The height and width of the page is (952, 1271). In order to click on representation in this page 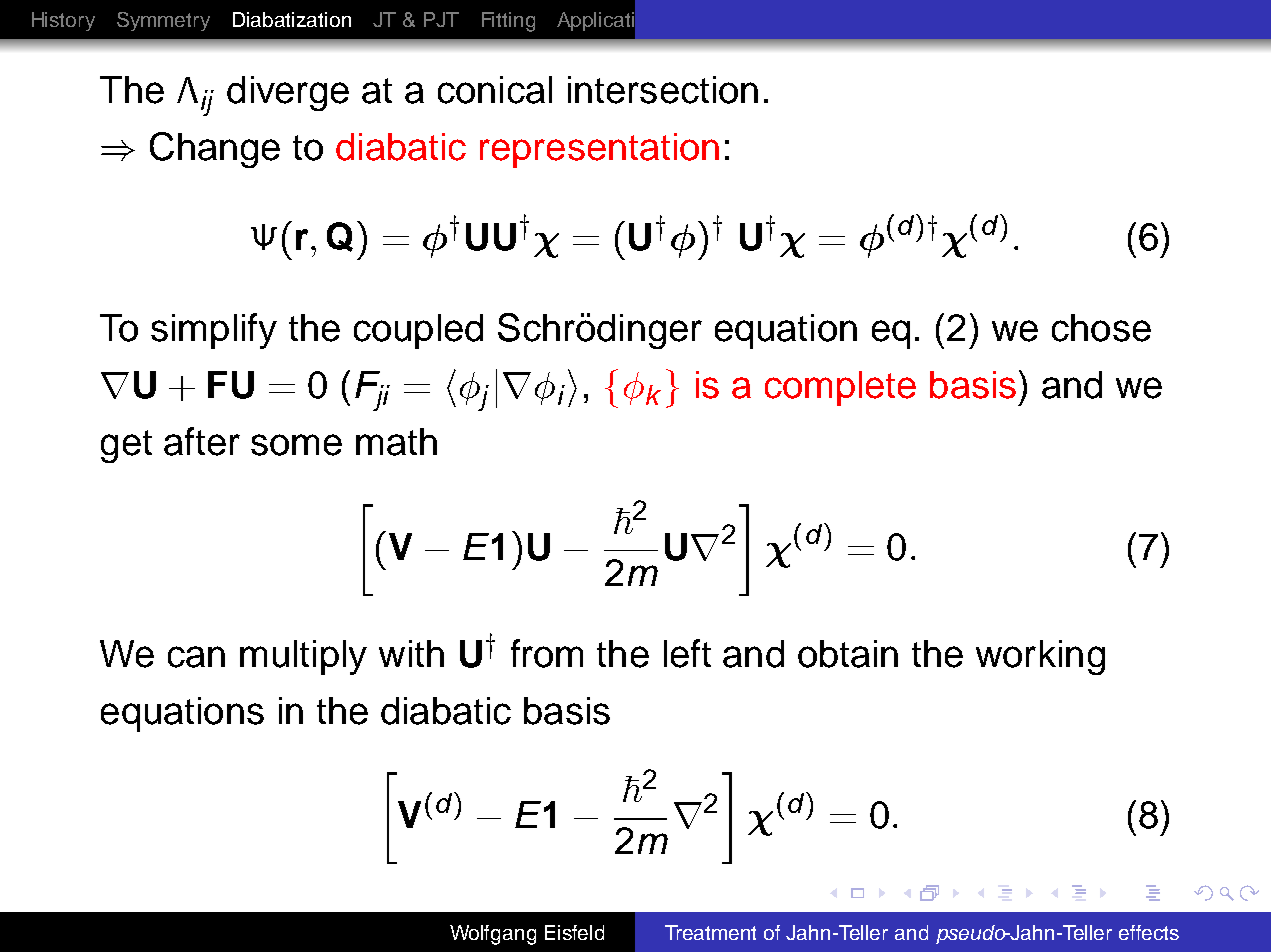, I will do `click(599, 150)`.
